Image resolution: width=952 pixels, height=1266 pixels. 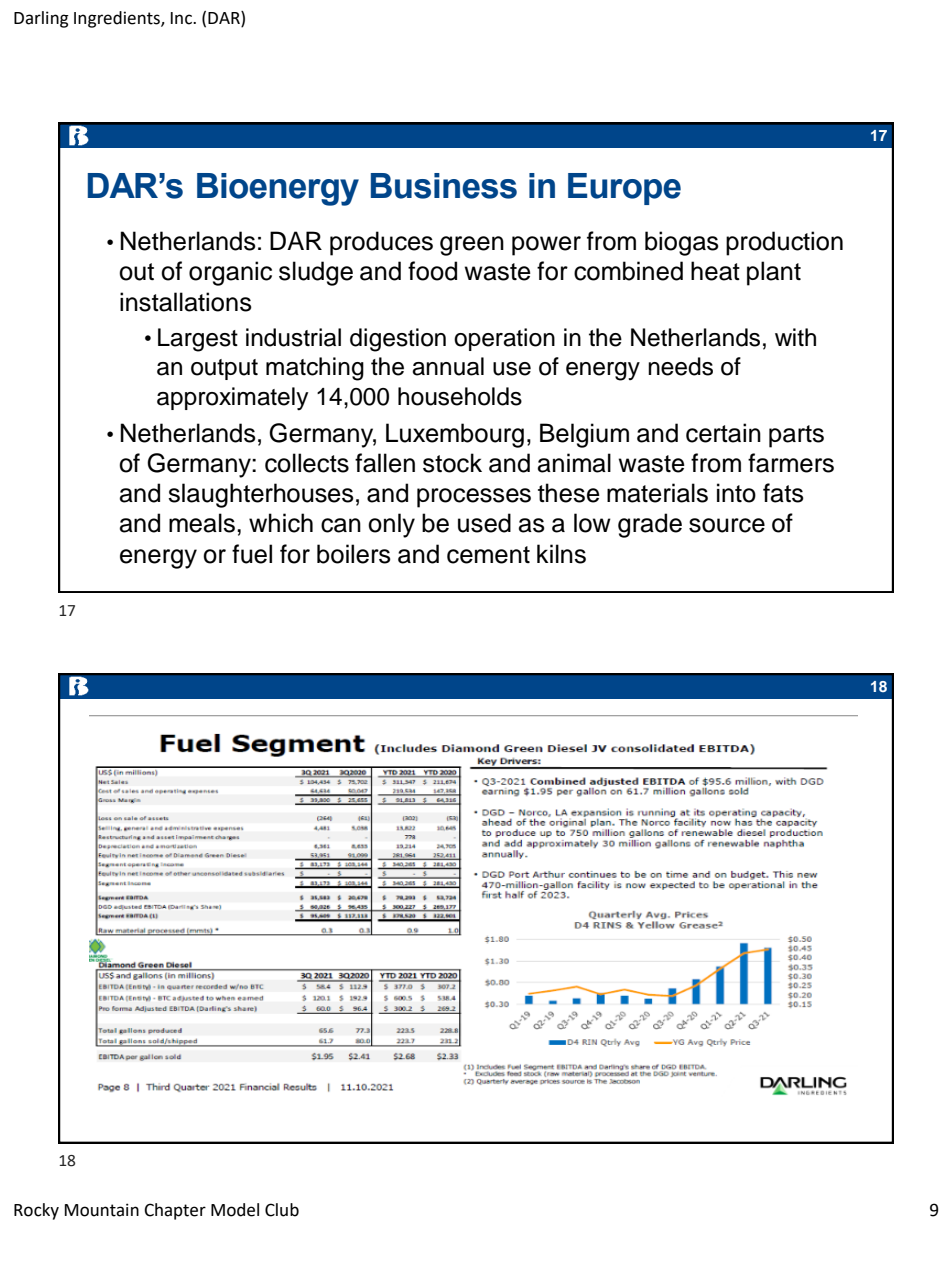 I want to click on Club, so click(x=282, y=1210).
